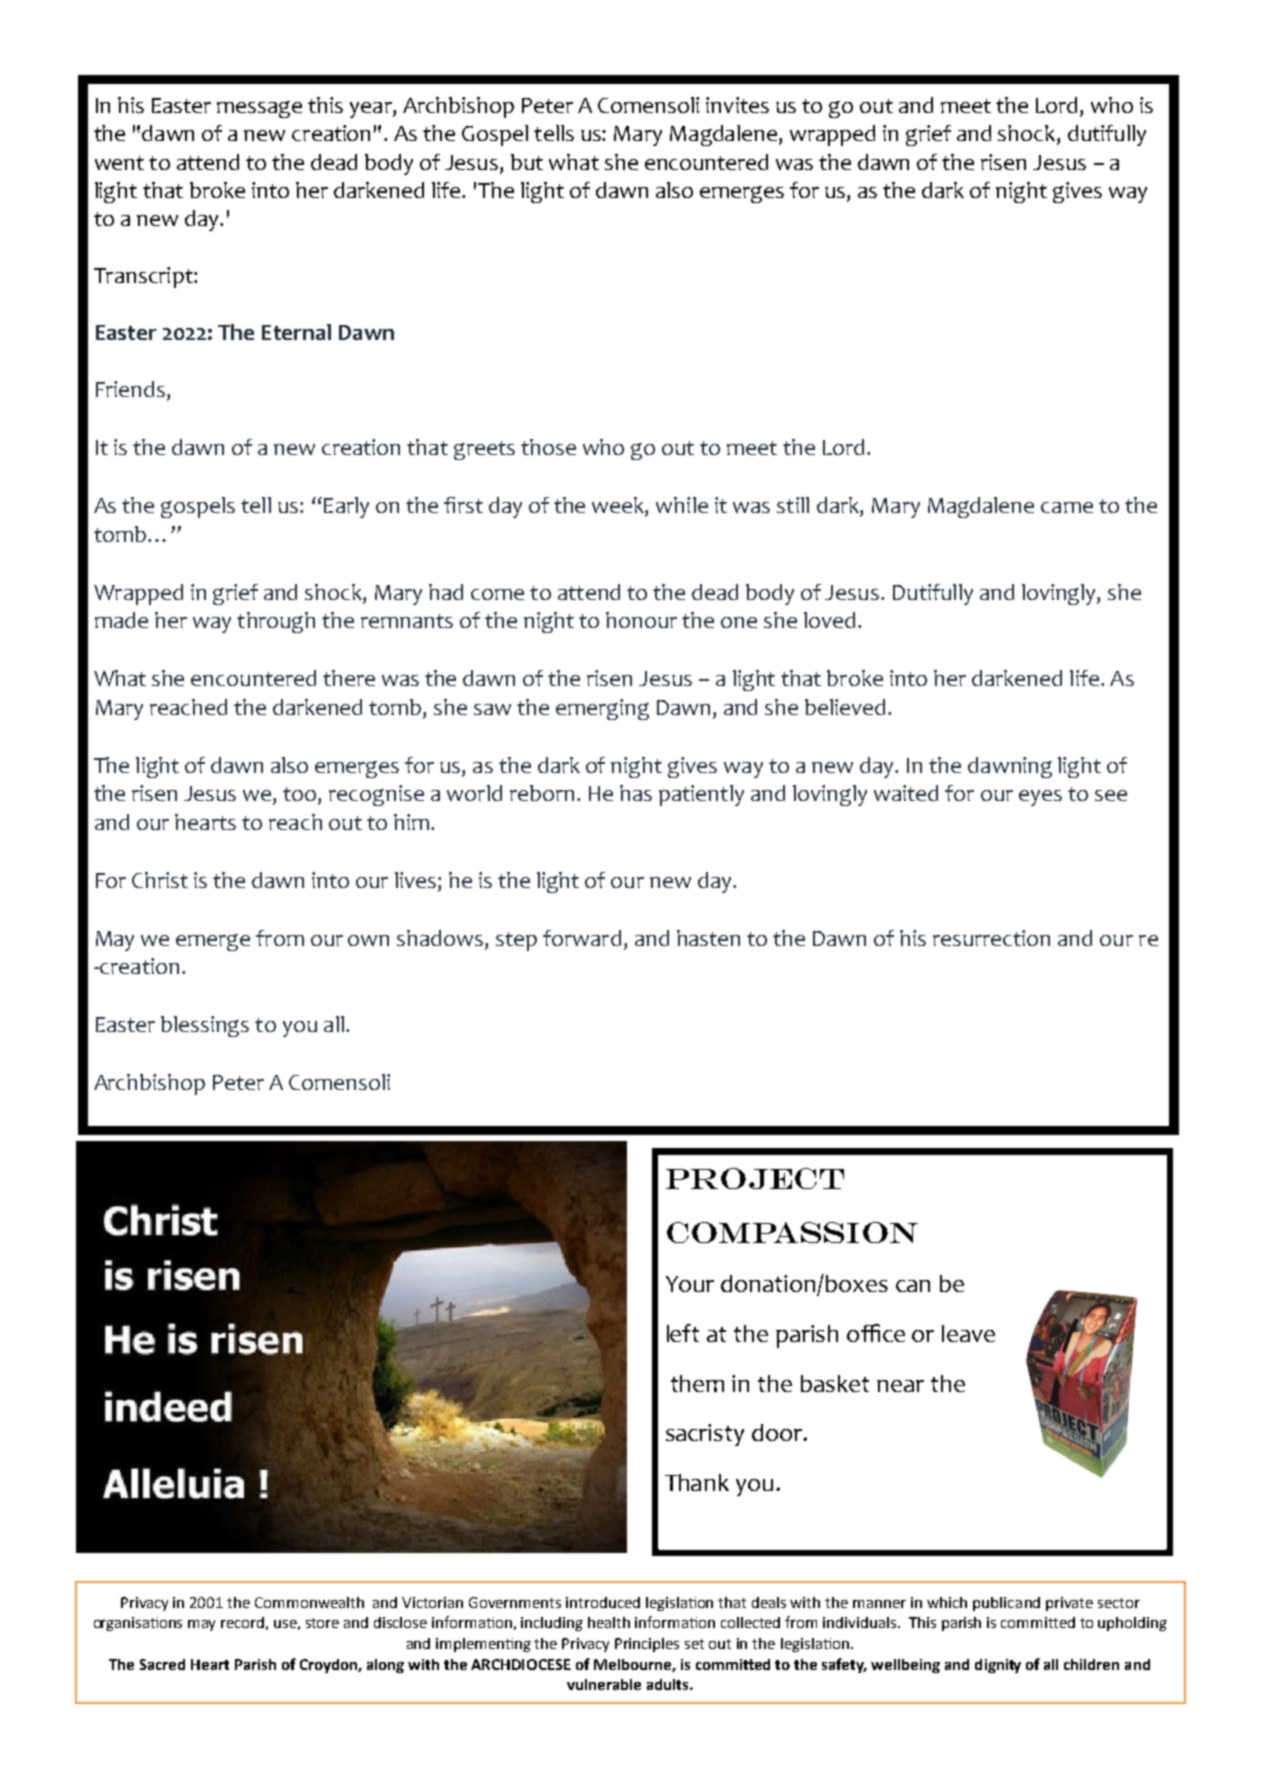 This screenshot has width=1261, height=1783. Describe the element at coordinates (160, 880) in the screenshot. I see `Christ` at that location.
